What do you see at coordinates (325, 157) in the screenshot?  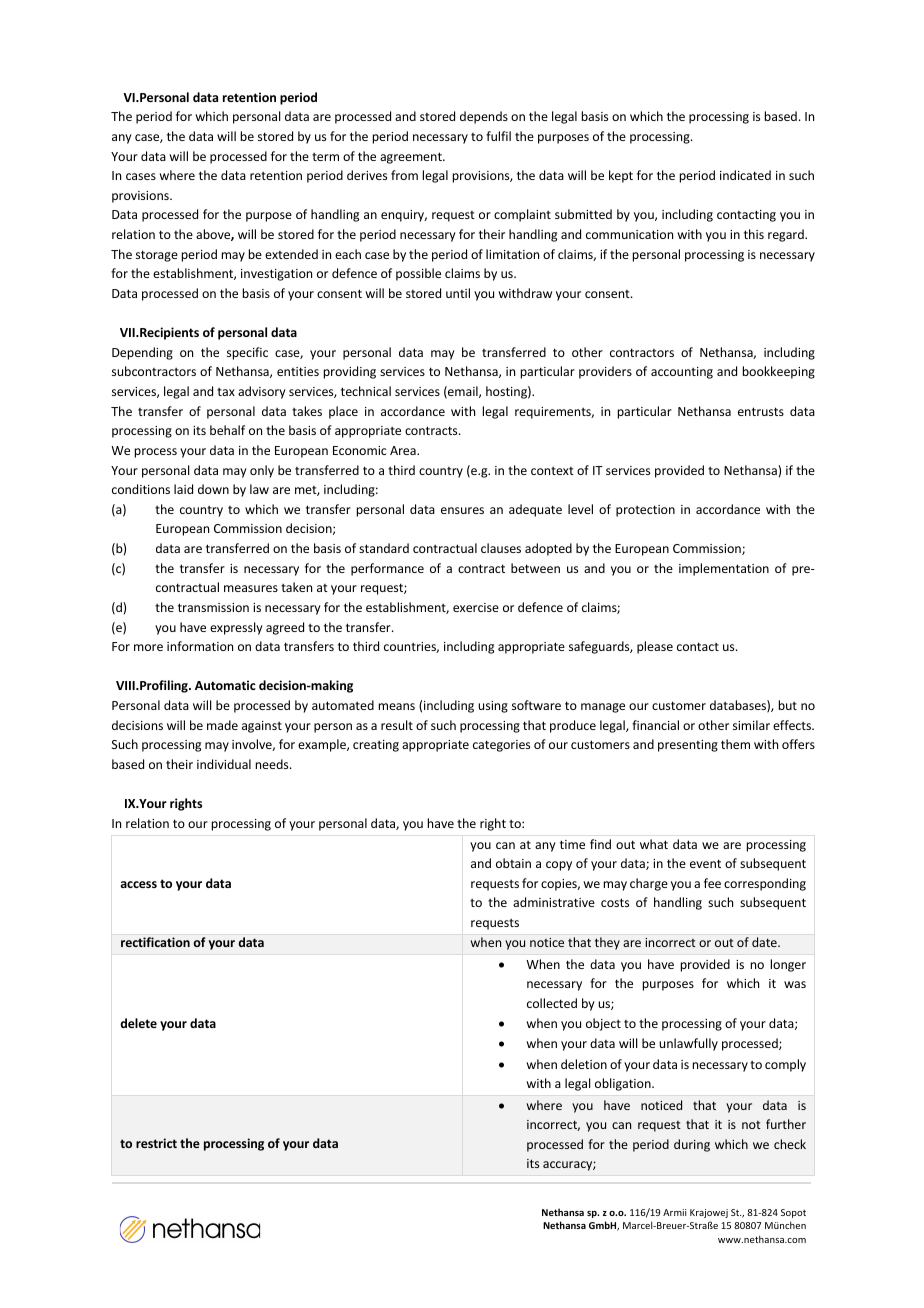 I see `term` at bounding box center [325, 157].
